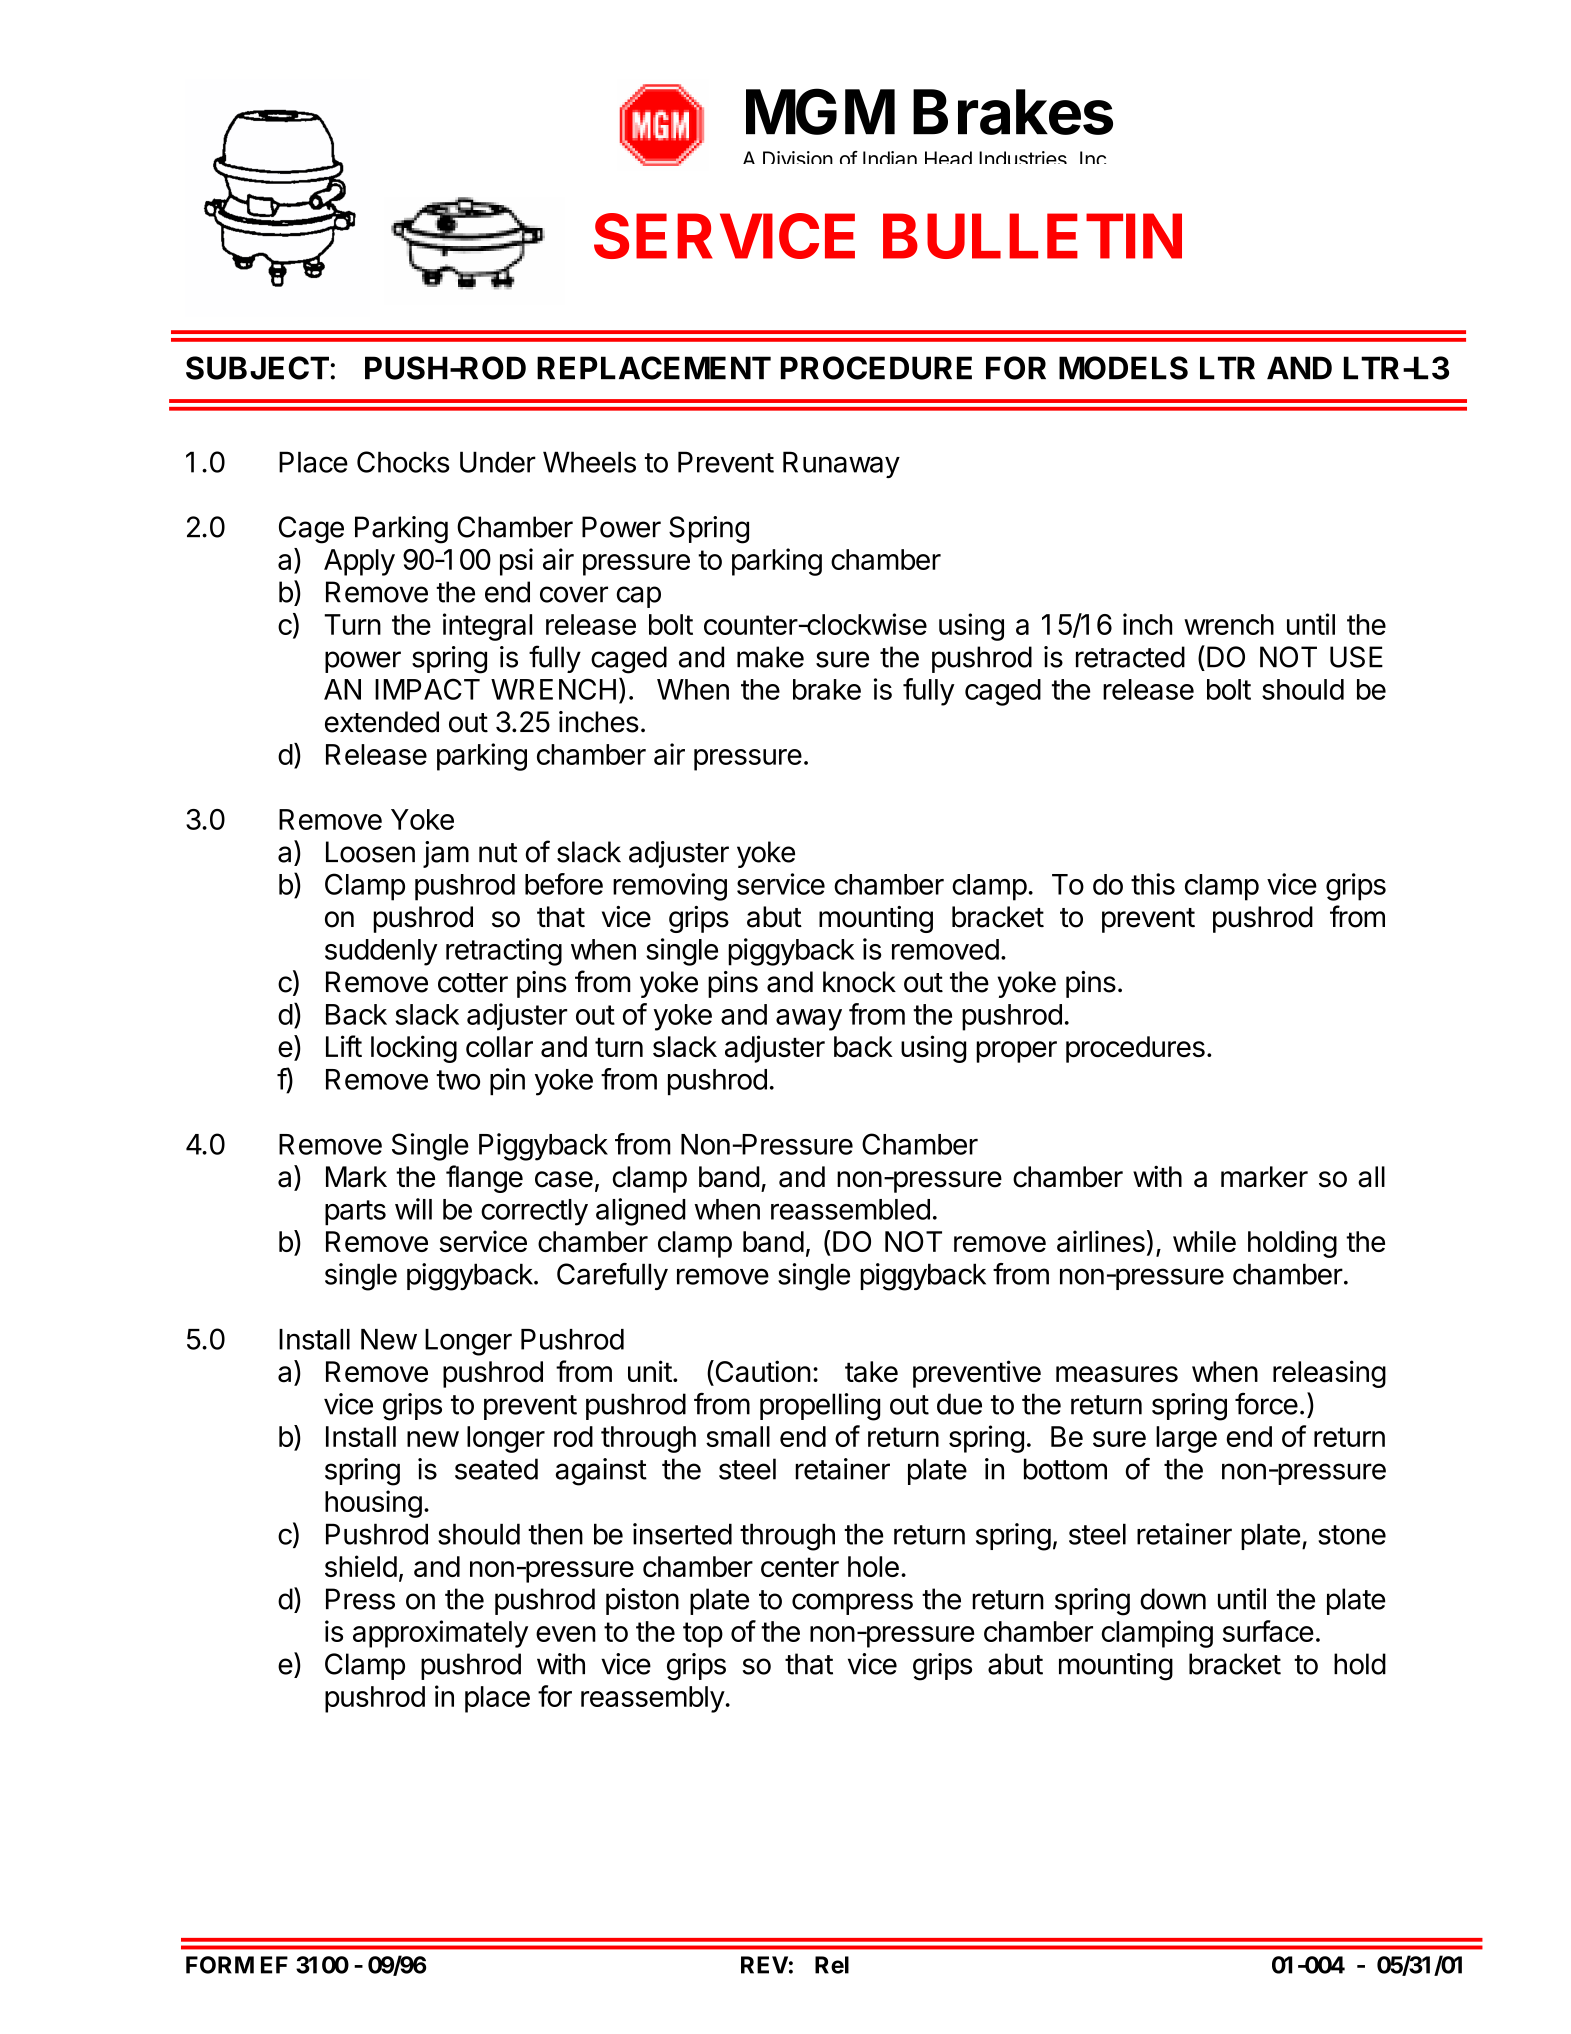 The width and height of the screenshot is (1571, 2034). I want to click on top, so click(703, 1635).
